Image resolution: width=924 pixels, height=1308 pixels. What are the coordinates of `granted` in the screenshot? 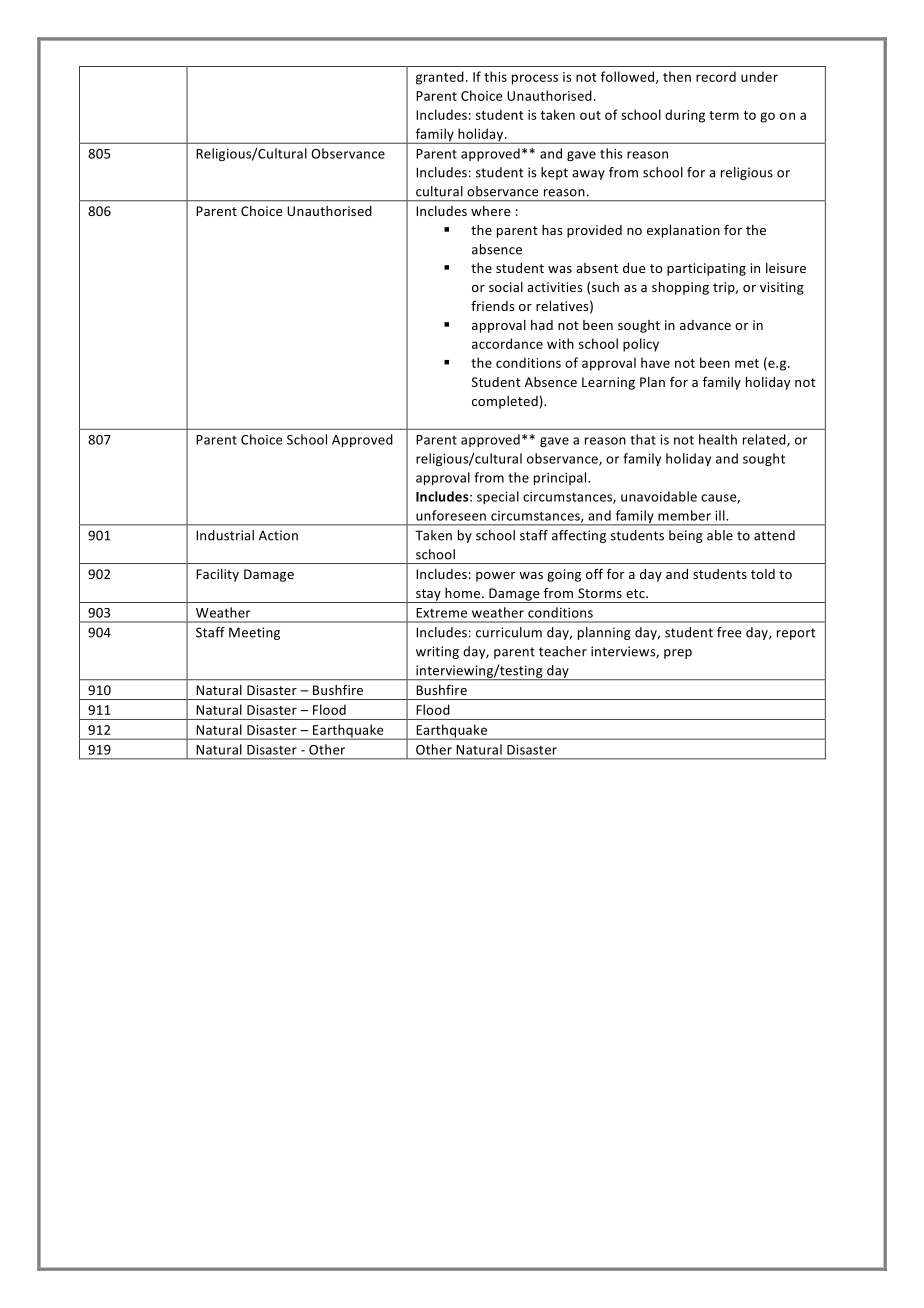 It's located at (440, 78).
